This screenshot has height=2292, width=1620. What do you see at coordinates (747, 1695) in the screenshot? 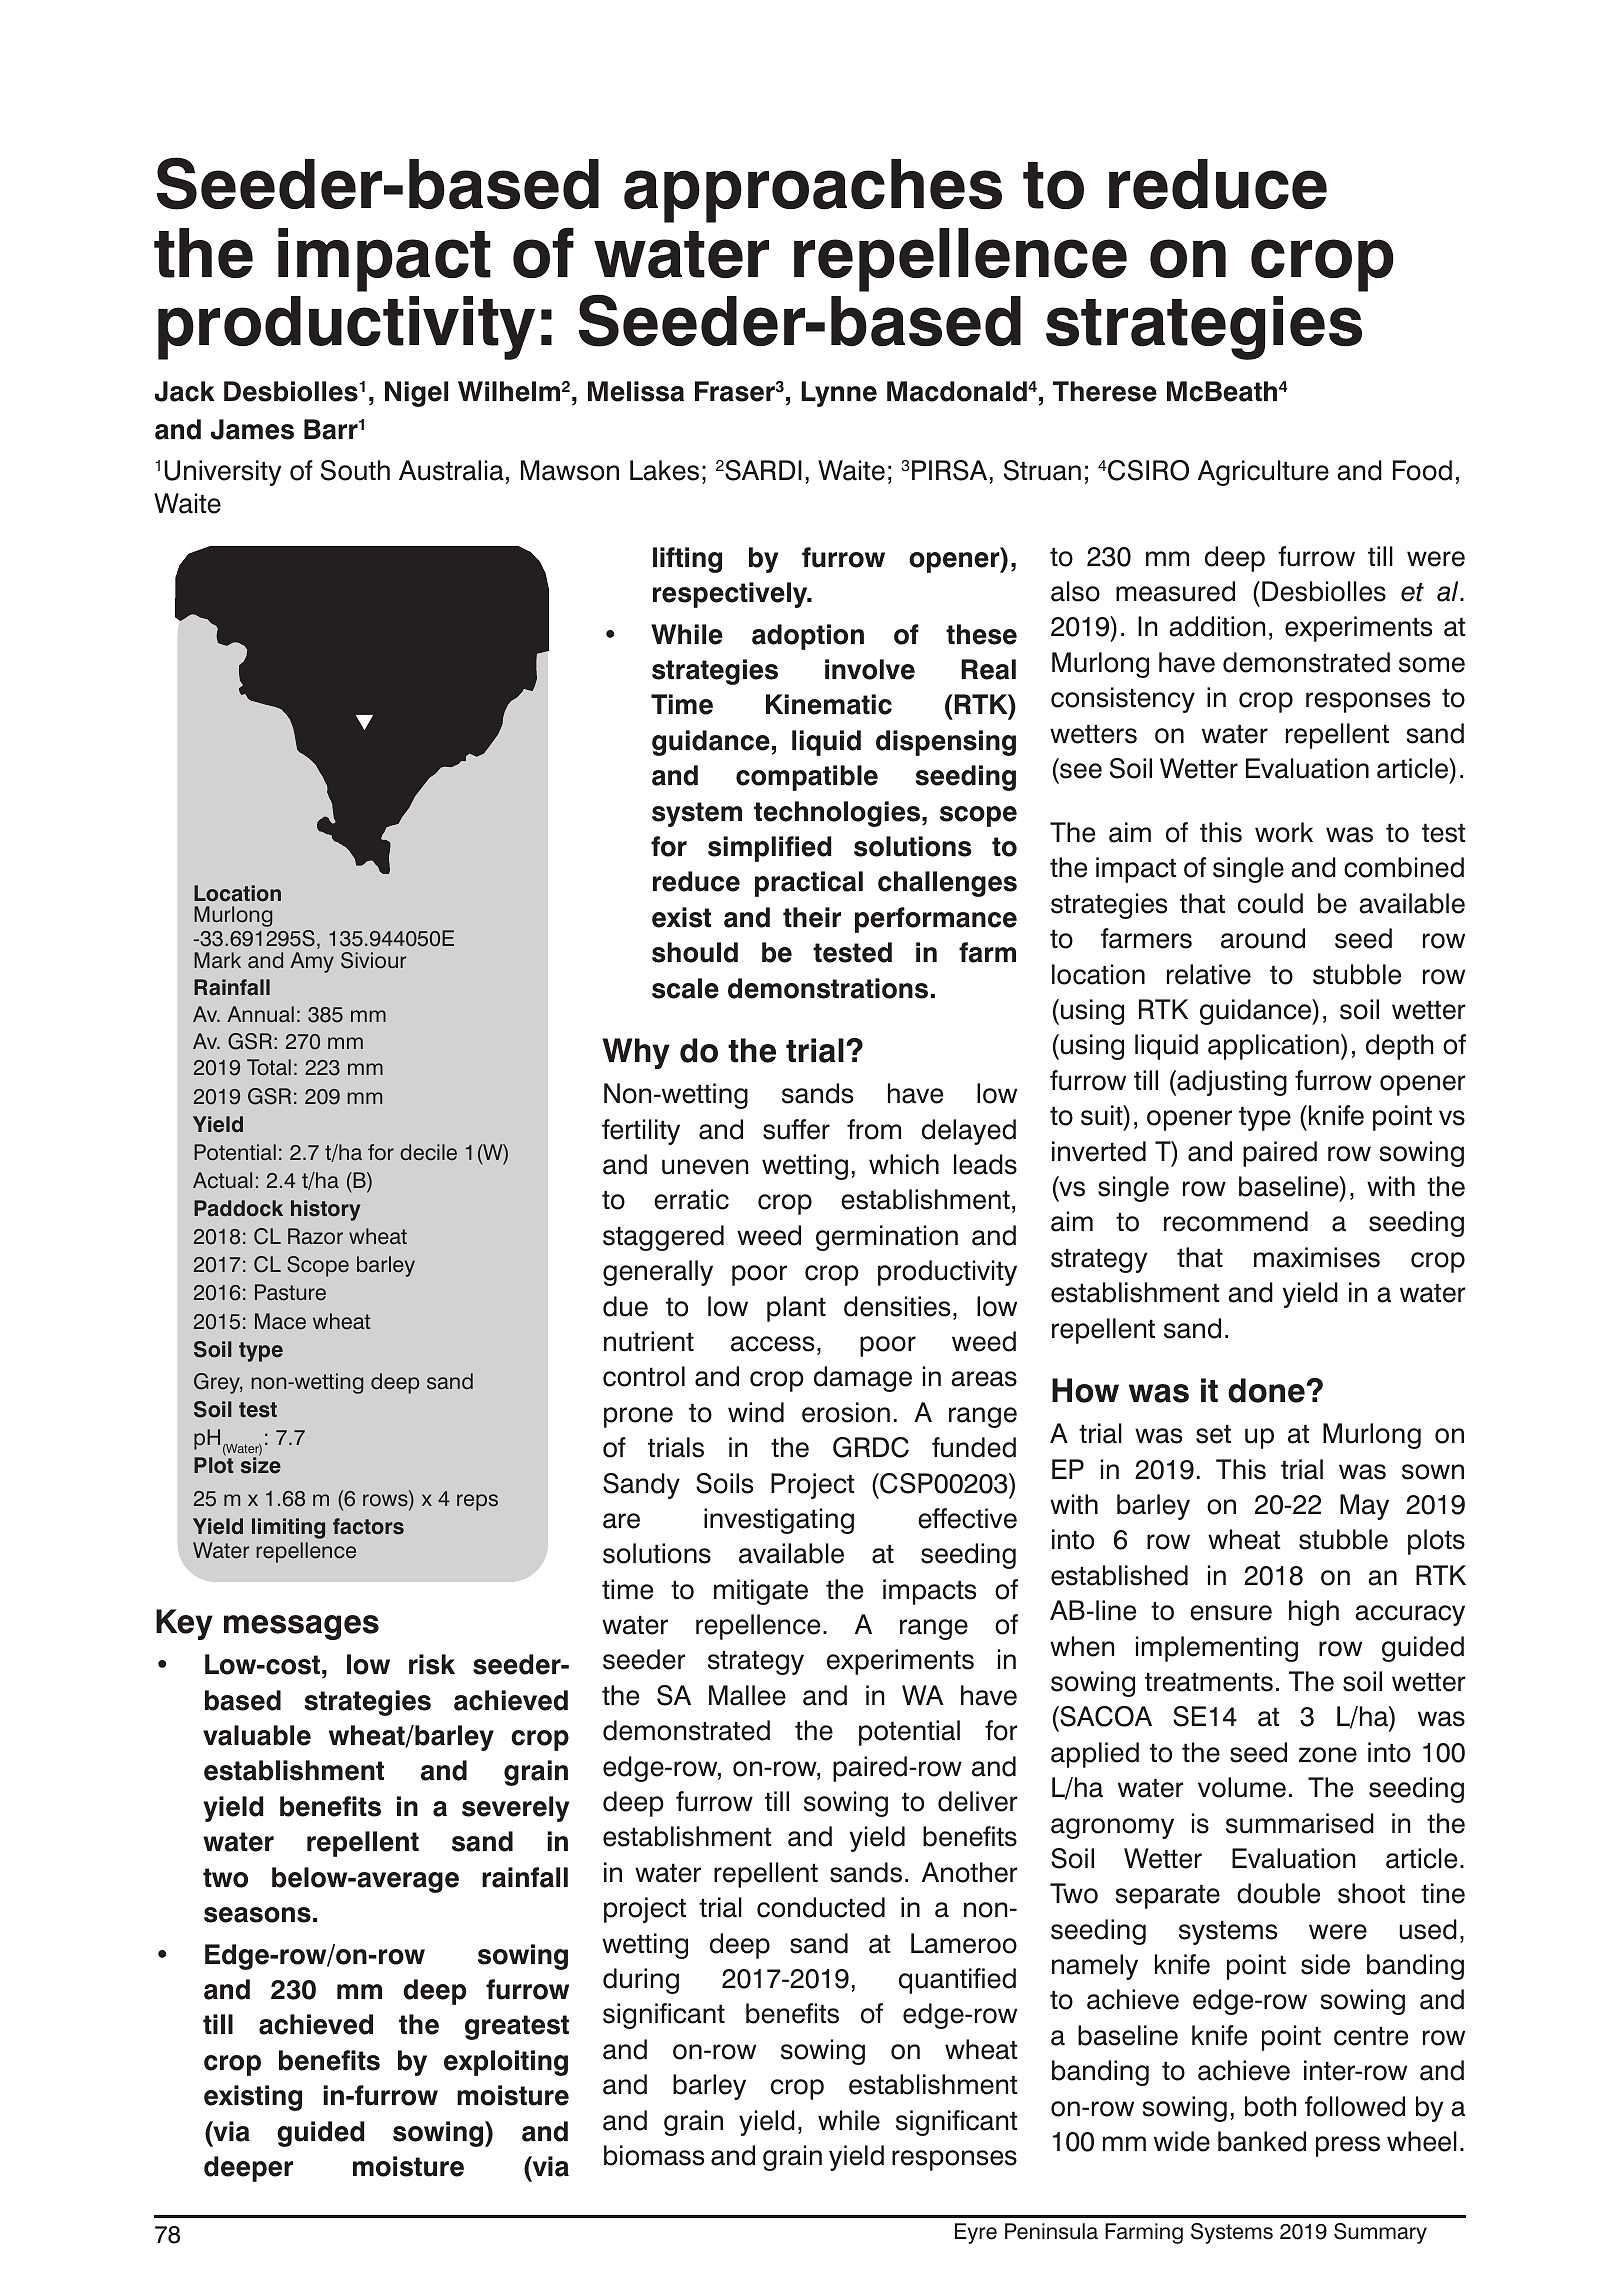
I see `Mallee` at bounding box center [747, 1695].
